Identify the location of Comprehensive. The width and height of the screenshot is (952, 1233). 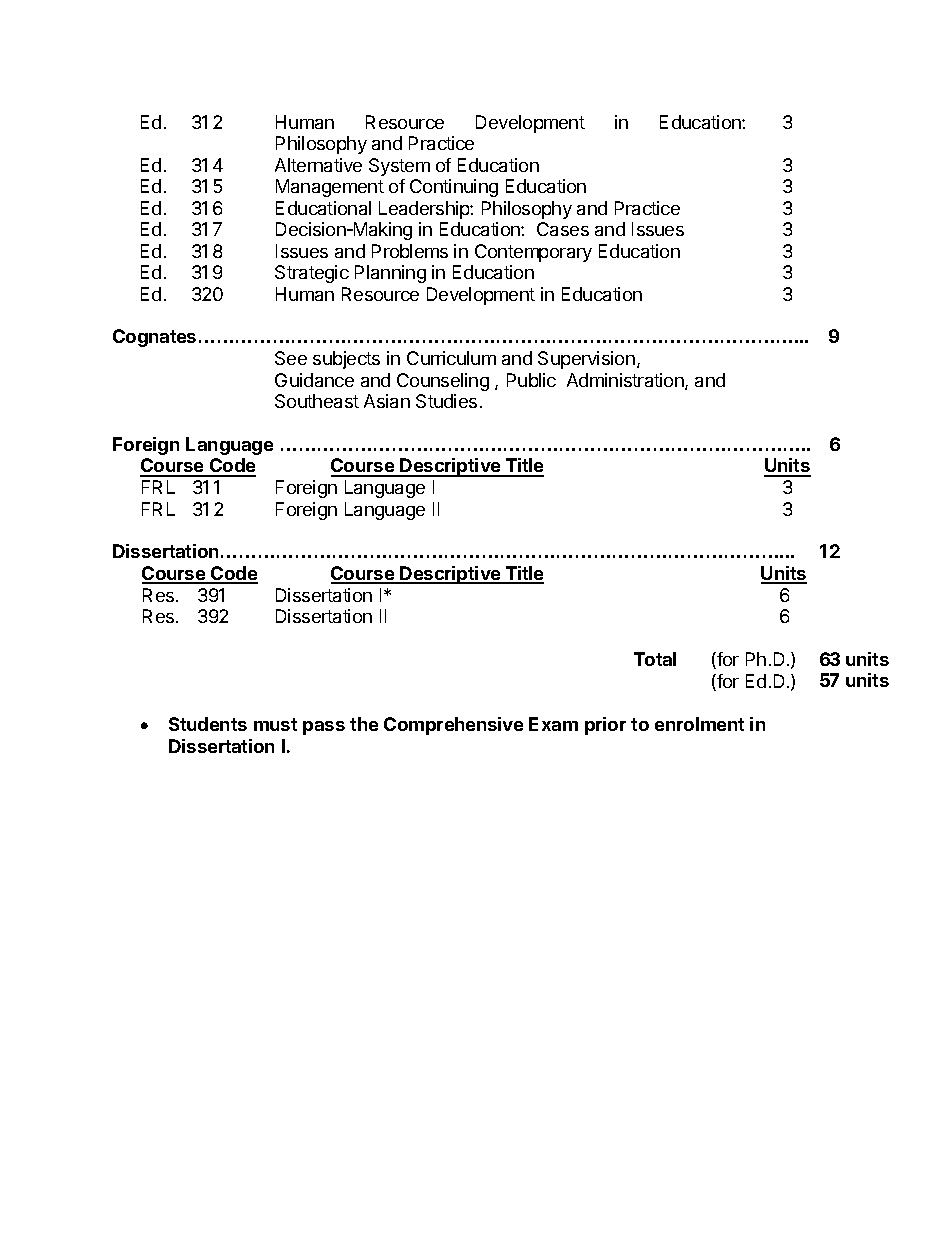
(453, 726).
